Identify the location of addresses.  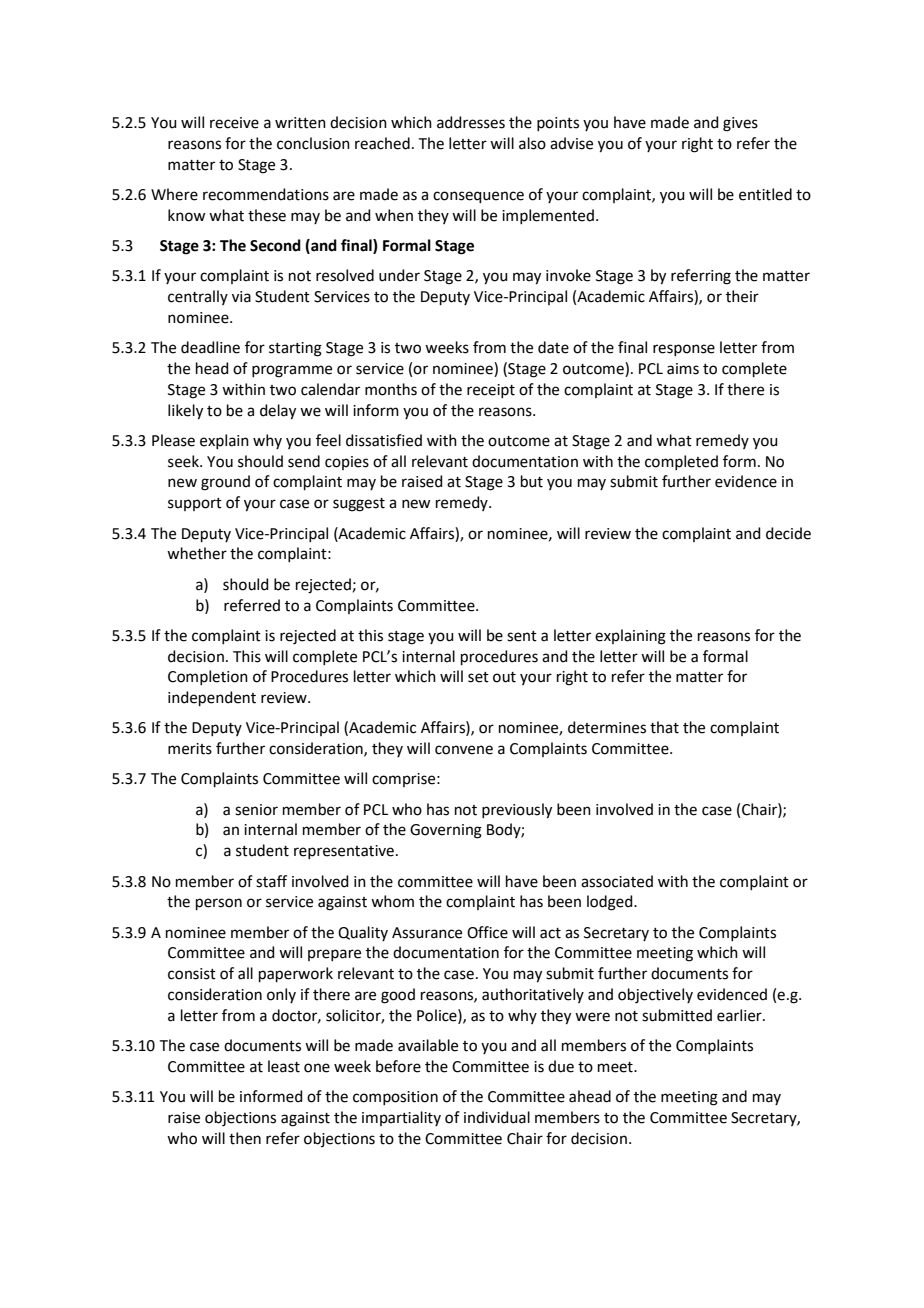
(471, 122).
